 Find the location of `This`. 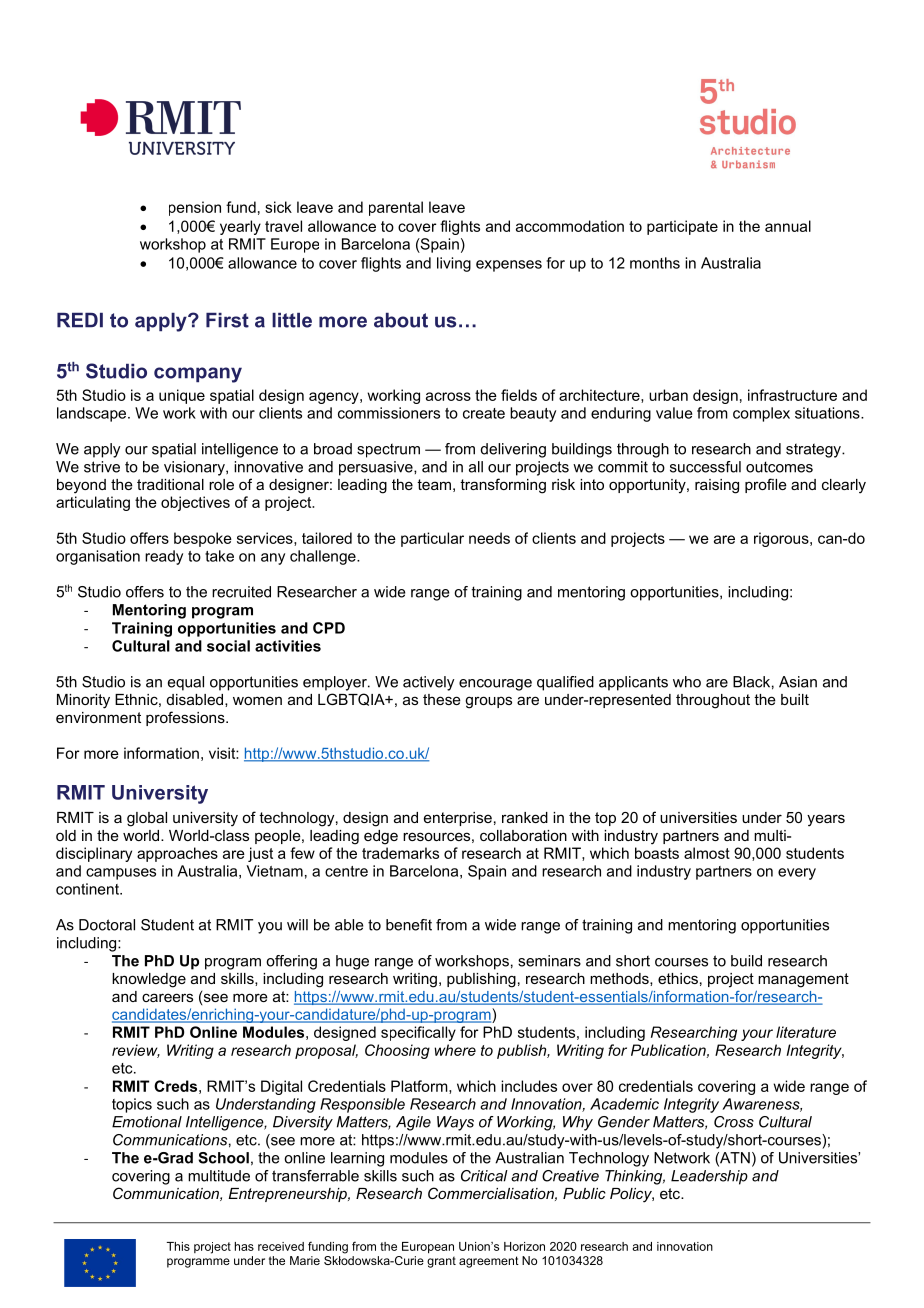

This is located at coordinates (178, 1246).
